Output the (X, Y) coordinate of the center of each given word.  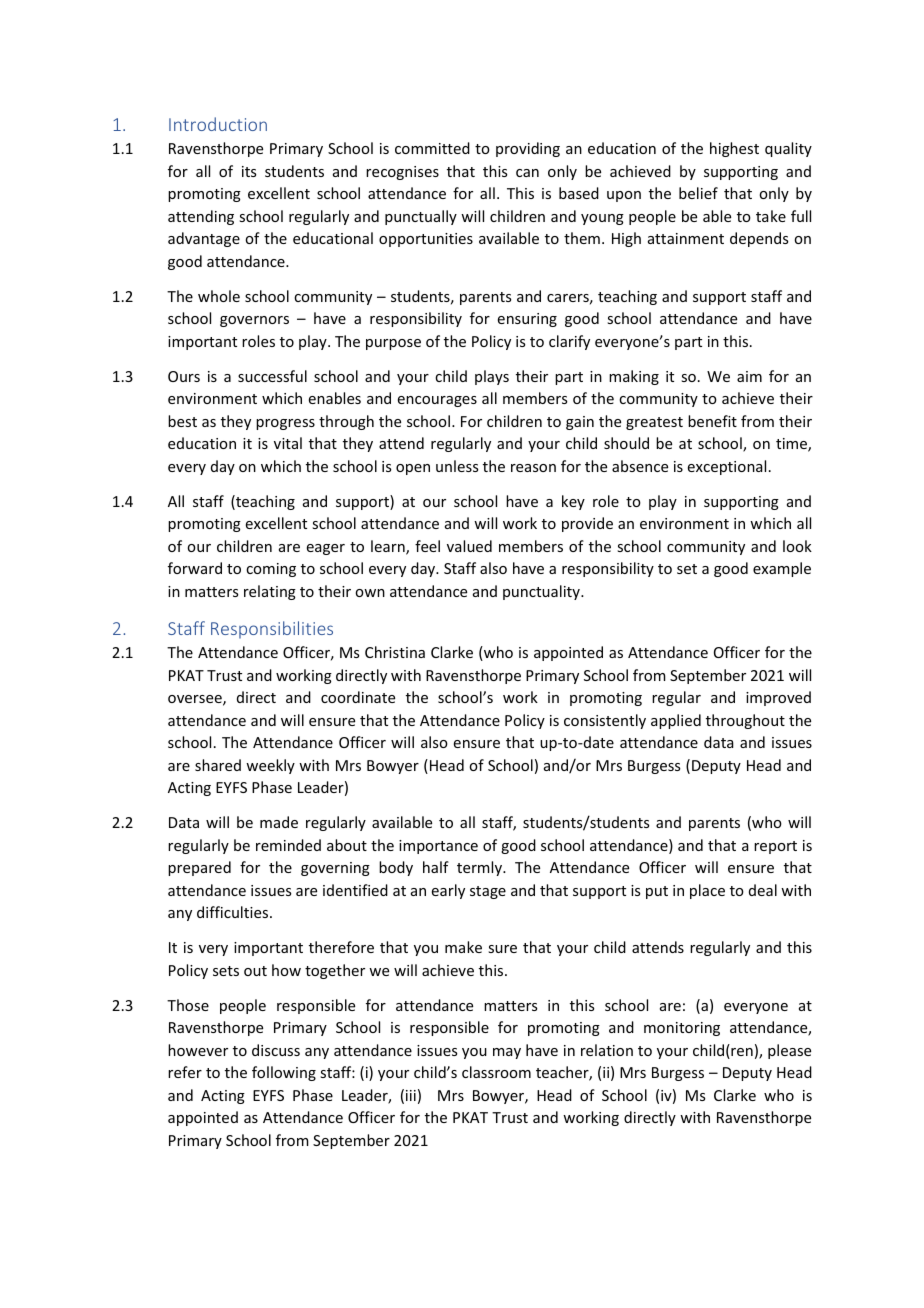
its (249, 171)
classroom (496, 1072)
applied (676, 721)
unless (457, 466)
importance (438, 847)
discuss (276, 1050)
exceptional (727, 467)
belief (698, 193)
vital (288, 443)
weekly (270, 766)
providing (528, 149)
